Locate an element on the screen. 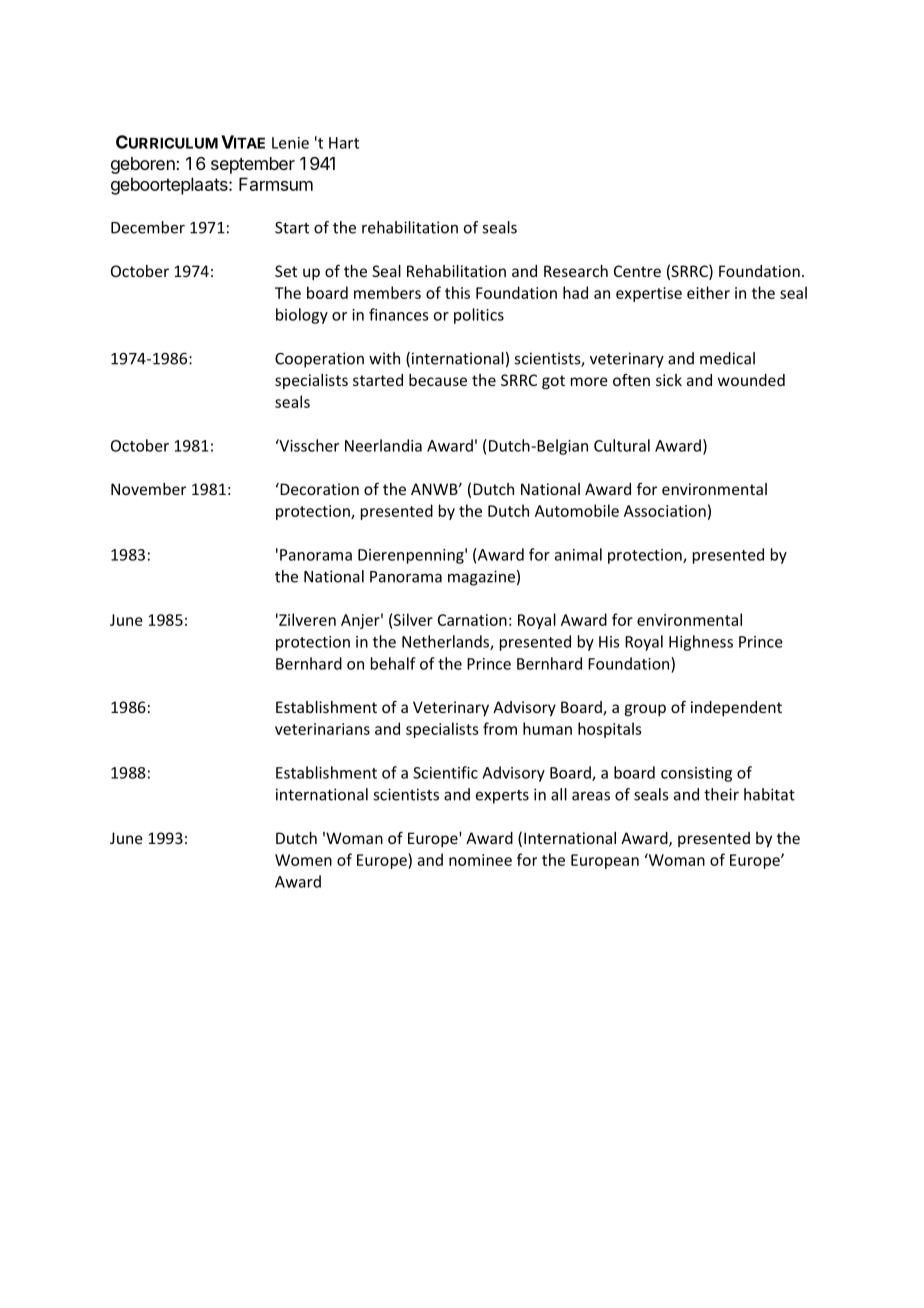 The height and width of the screenshot is (1308, 924). Automobile is located at coordinates (577, 510).
